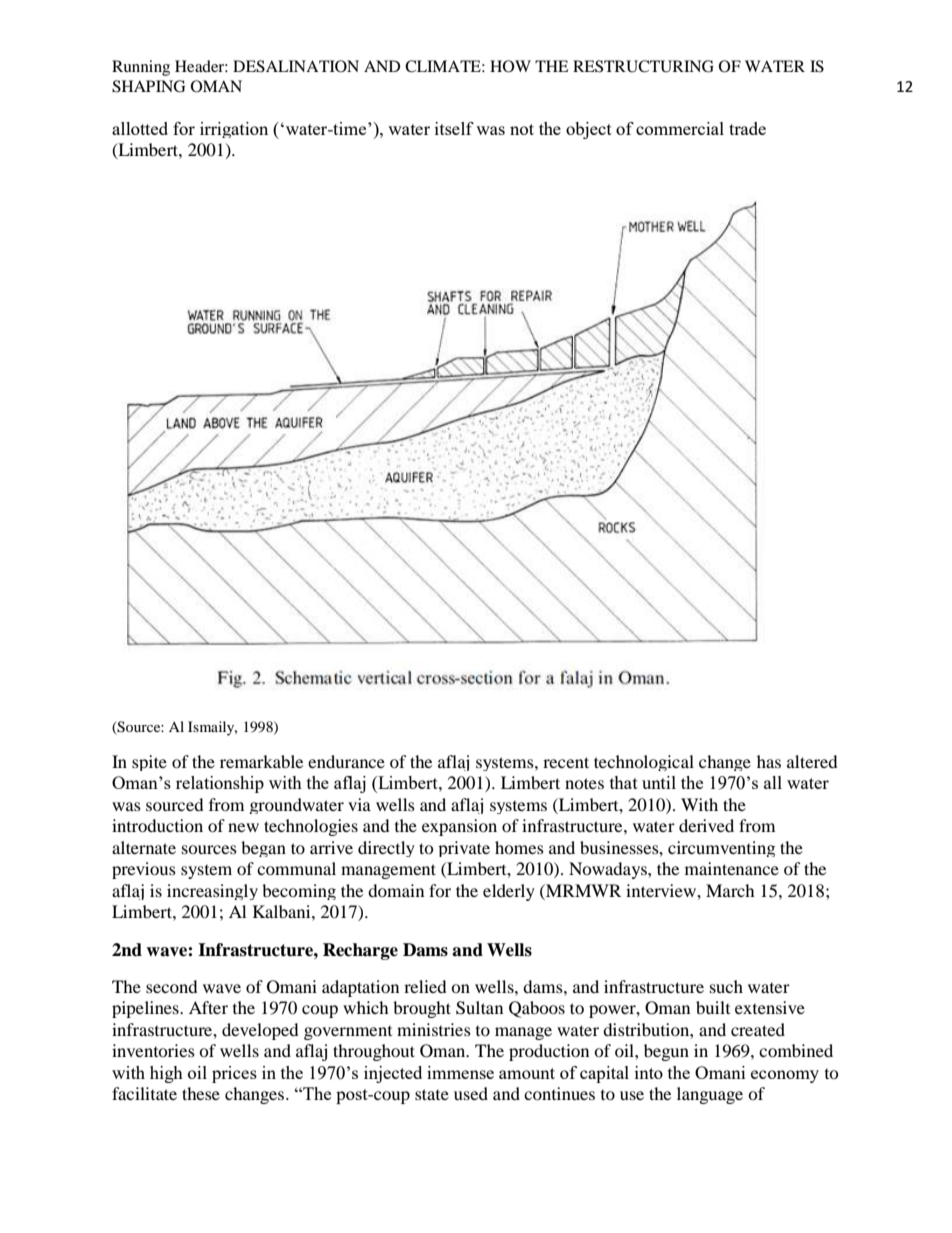  What do you see at coordinates (812, 761) in the page?
I see `altered` at bounding box center [812, 761].
